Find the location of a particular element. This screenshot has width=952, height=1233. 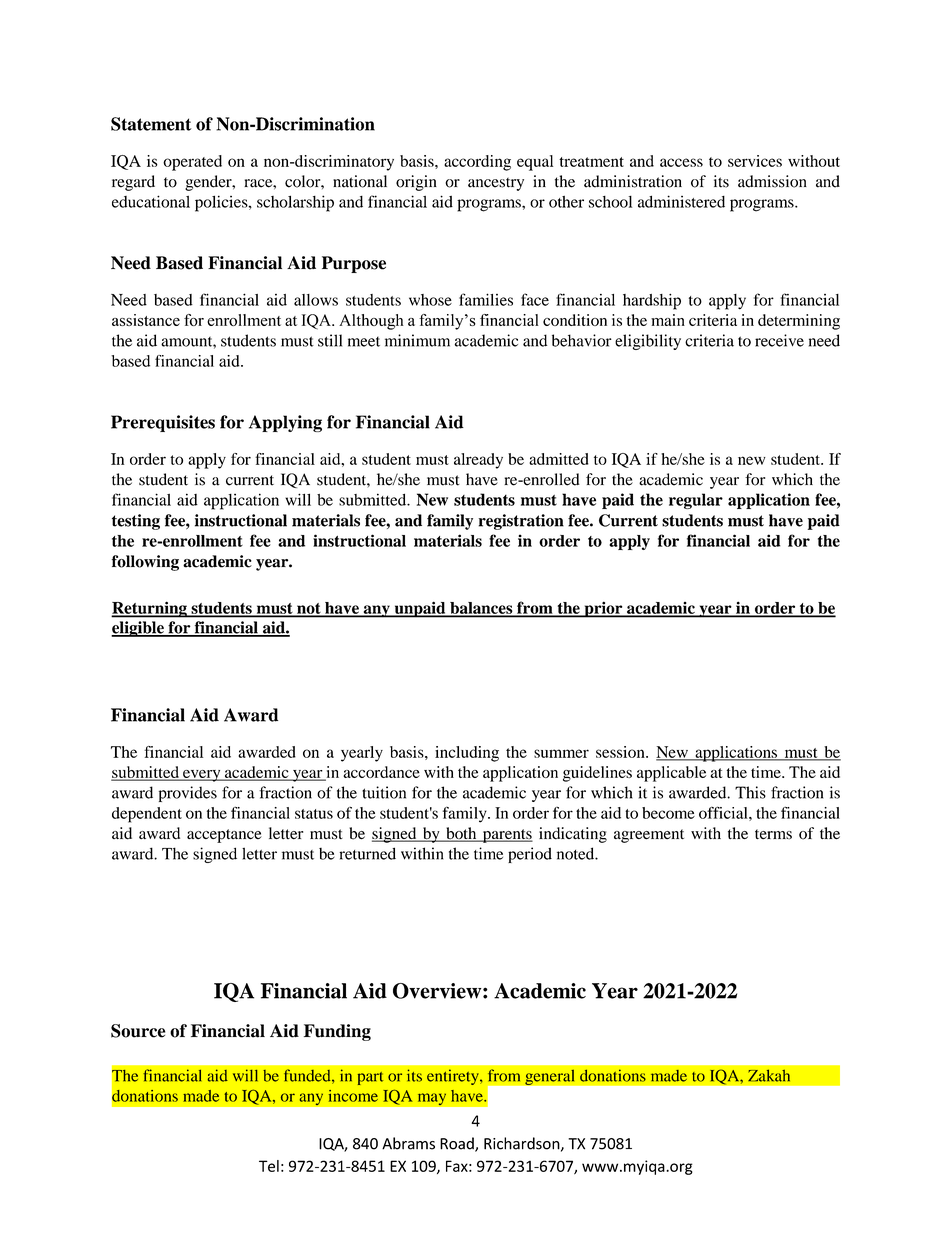

Tel is located at coordinates (269, 1166).
